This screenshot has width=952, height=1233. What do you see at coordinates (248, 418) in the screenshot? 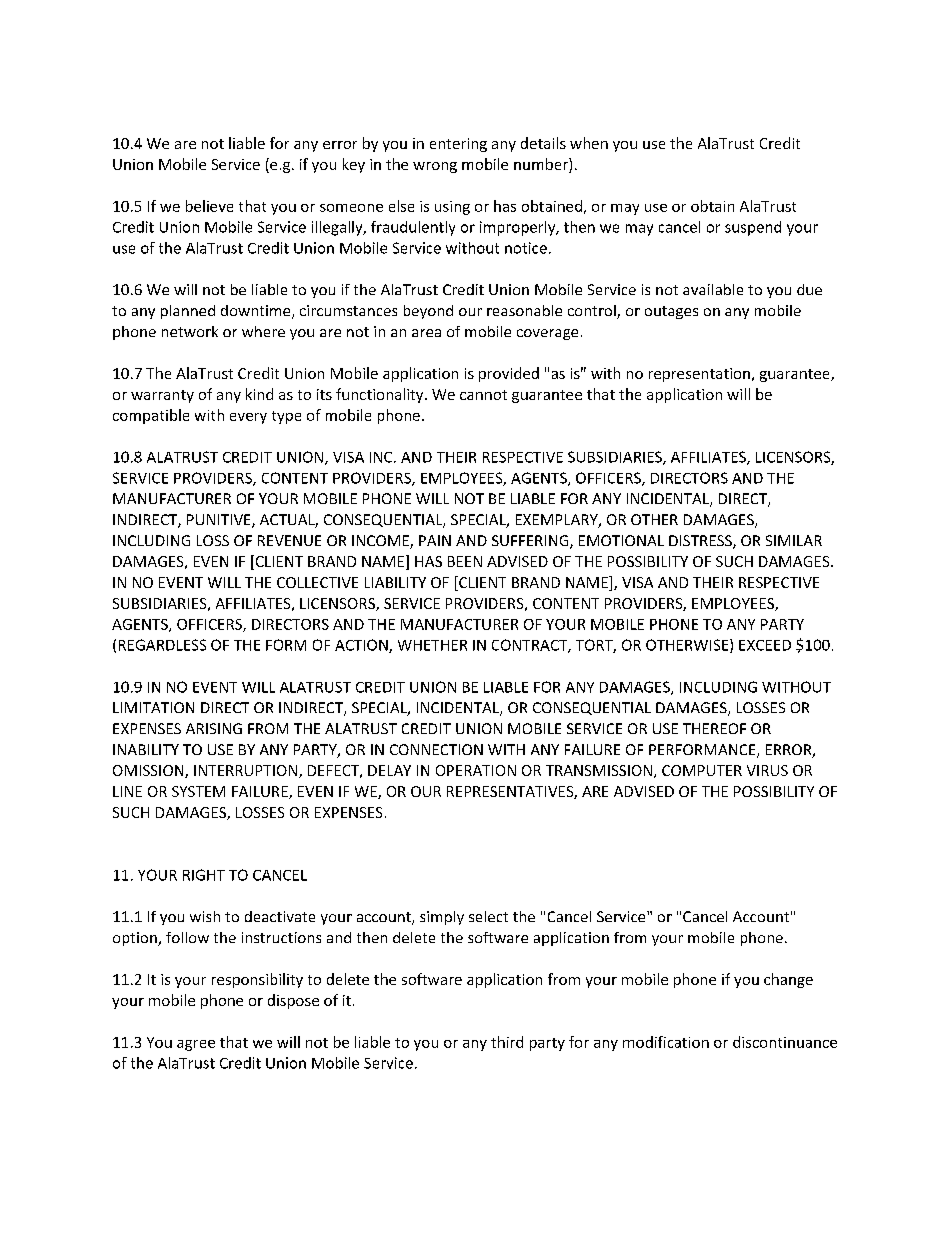
I see `every` at bounding box center [248, 418].
